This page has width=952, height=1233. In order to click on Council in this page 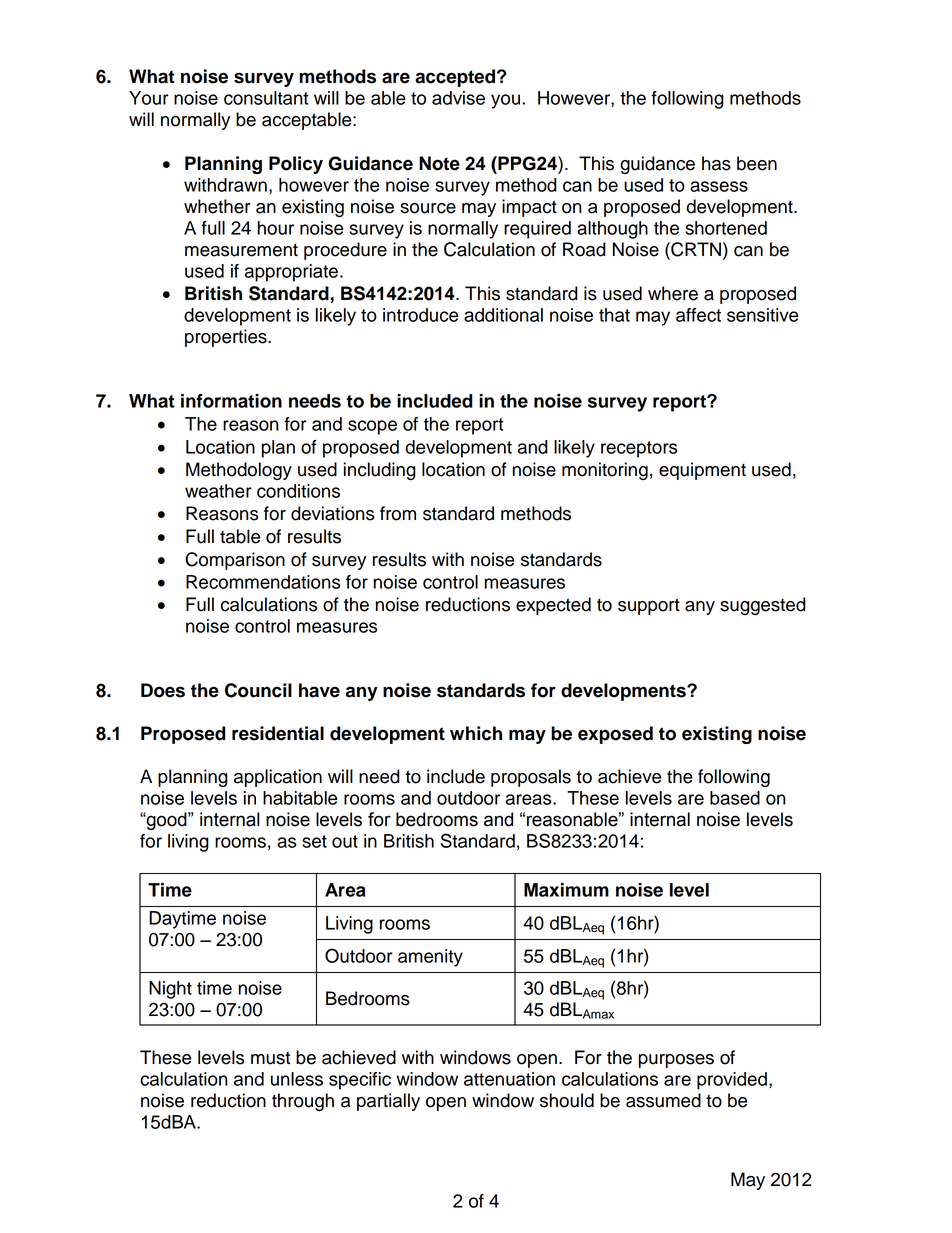, I will do `click(258, 690)`.
